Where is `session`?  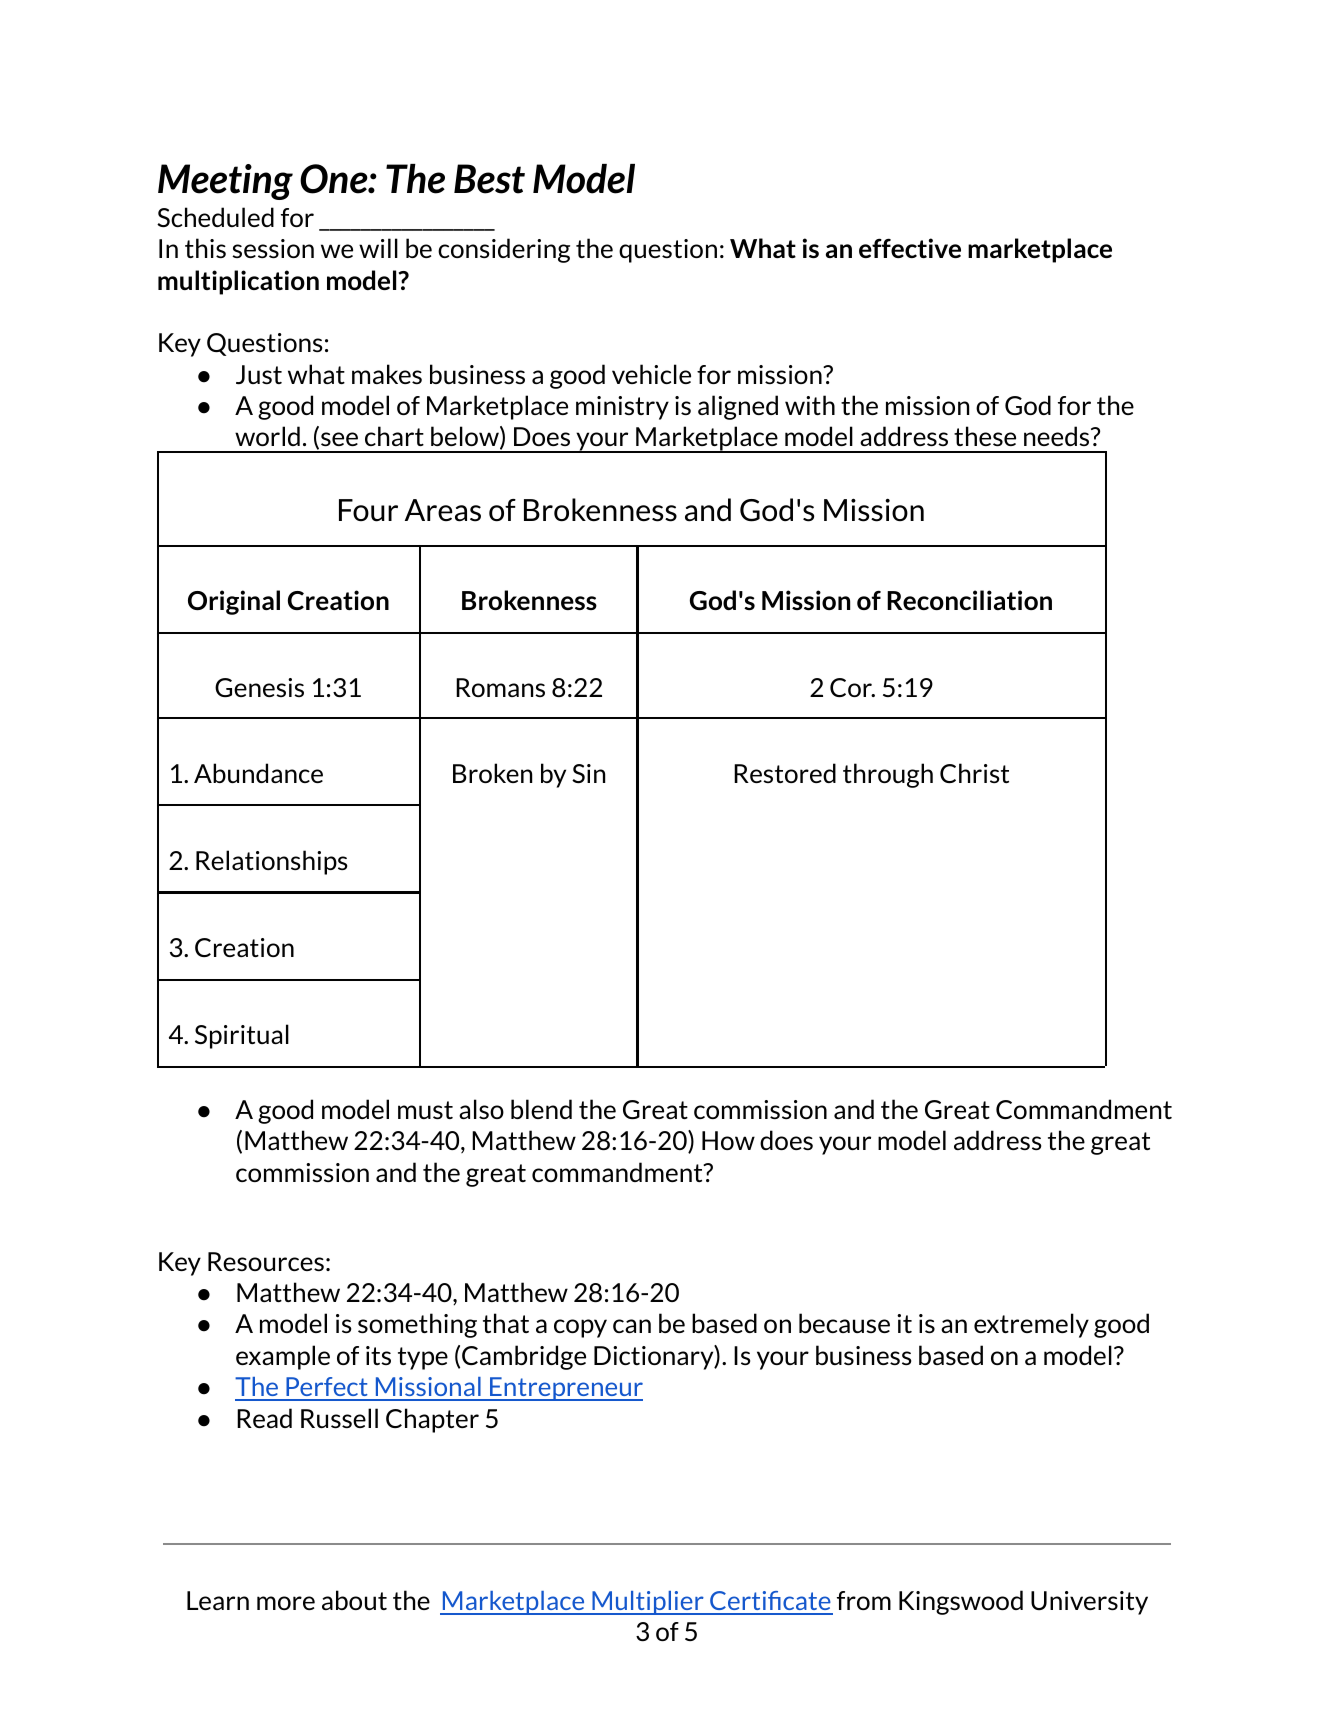
session is located at coordinates (273, 248).
